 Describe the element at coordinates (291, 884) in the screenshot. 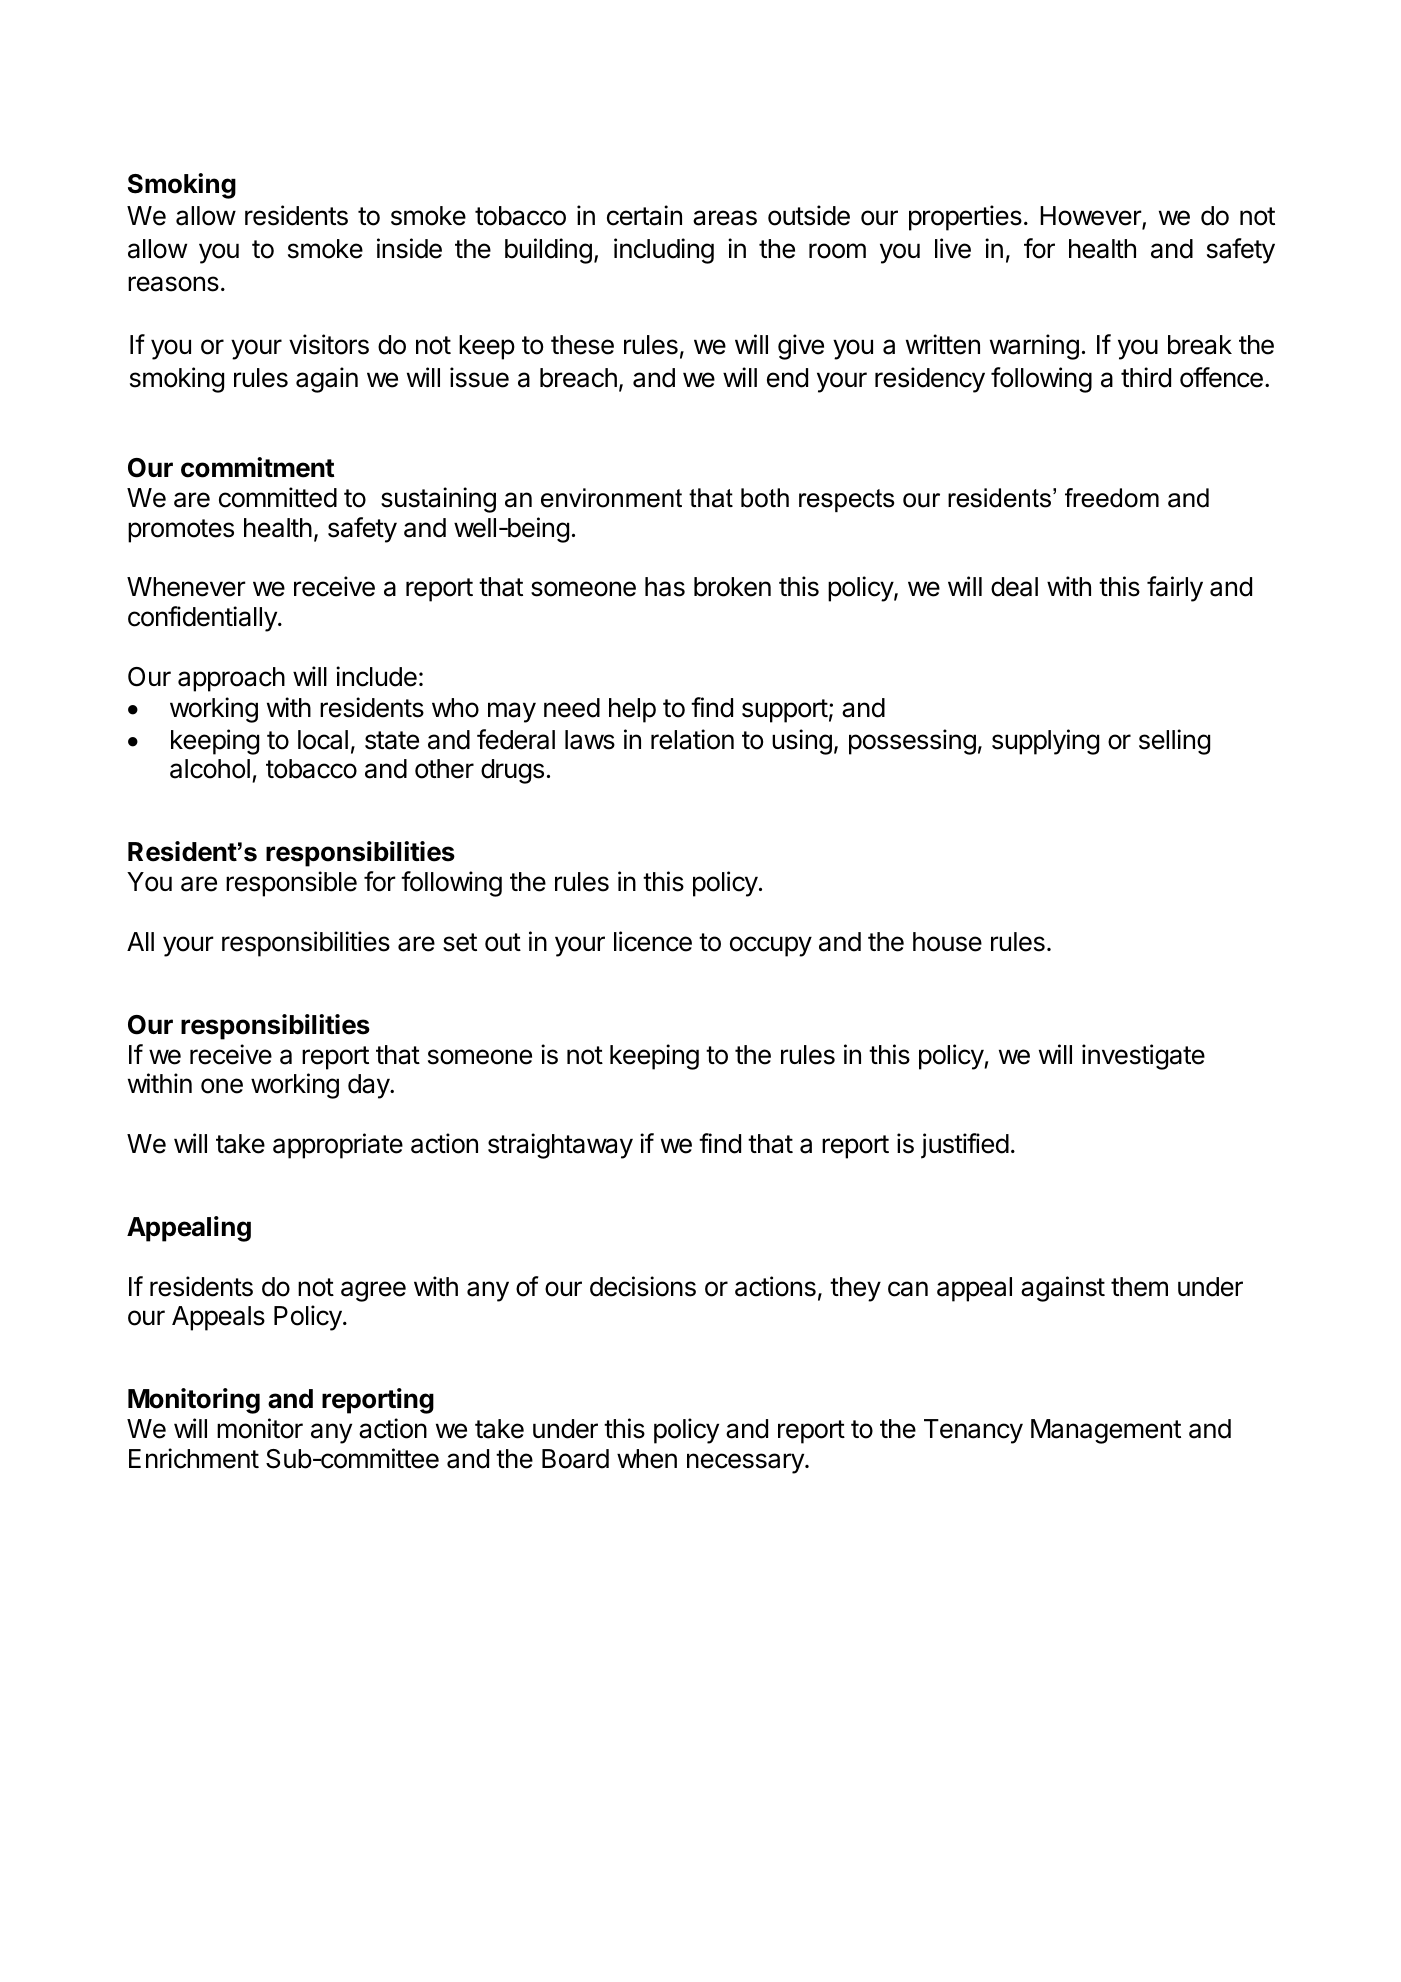

I see `responsible` at that location.
